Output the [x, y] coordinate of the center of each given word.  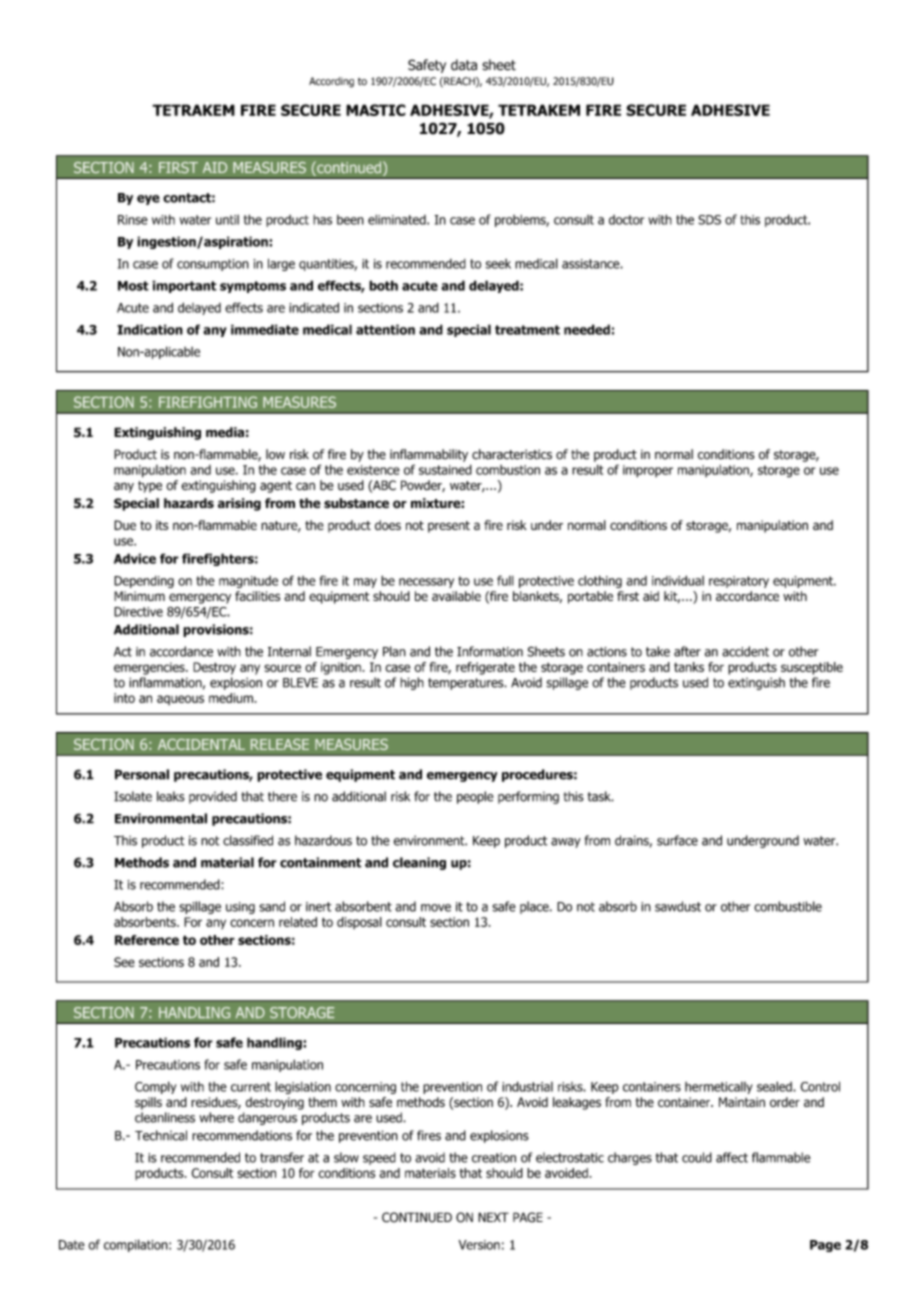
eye [148, 200]
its [162, 525]
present [449, 527]
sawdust [678, 906]
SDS [709, 220]
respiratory [739, 582]
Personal [142, 774]
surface [677, 840]
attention [385, 329]
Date [72, 1245]
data [464, 65]
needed [587, 329]
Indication [150, 329]
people [475, 797]
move [436, 908]
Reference [147, 940]
